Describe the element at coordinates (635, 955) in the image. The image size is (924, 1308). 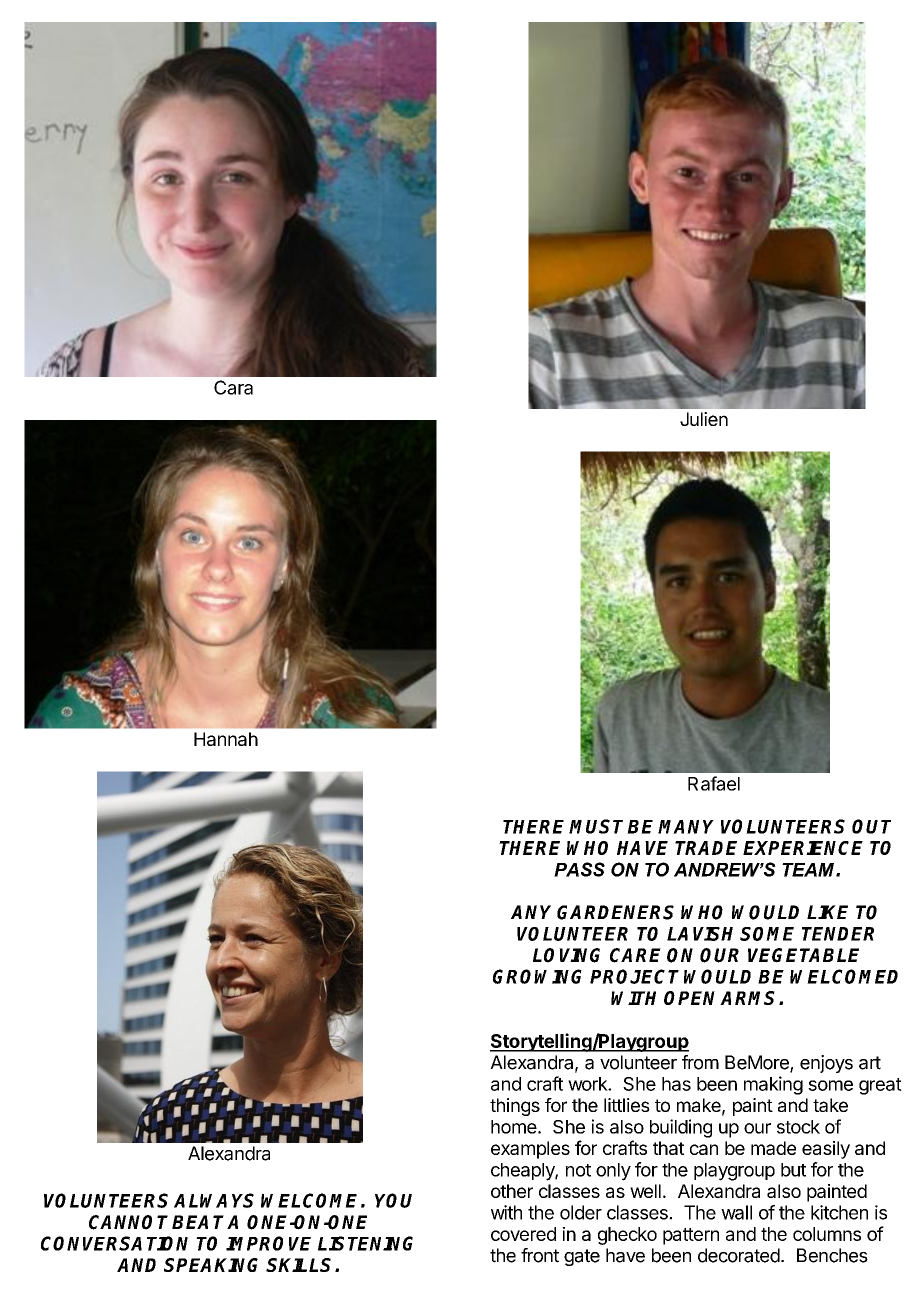
I see `CARE` at that location.
